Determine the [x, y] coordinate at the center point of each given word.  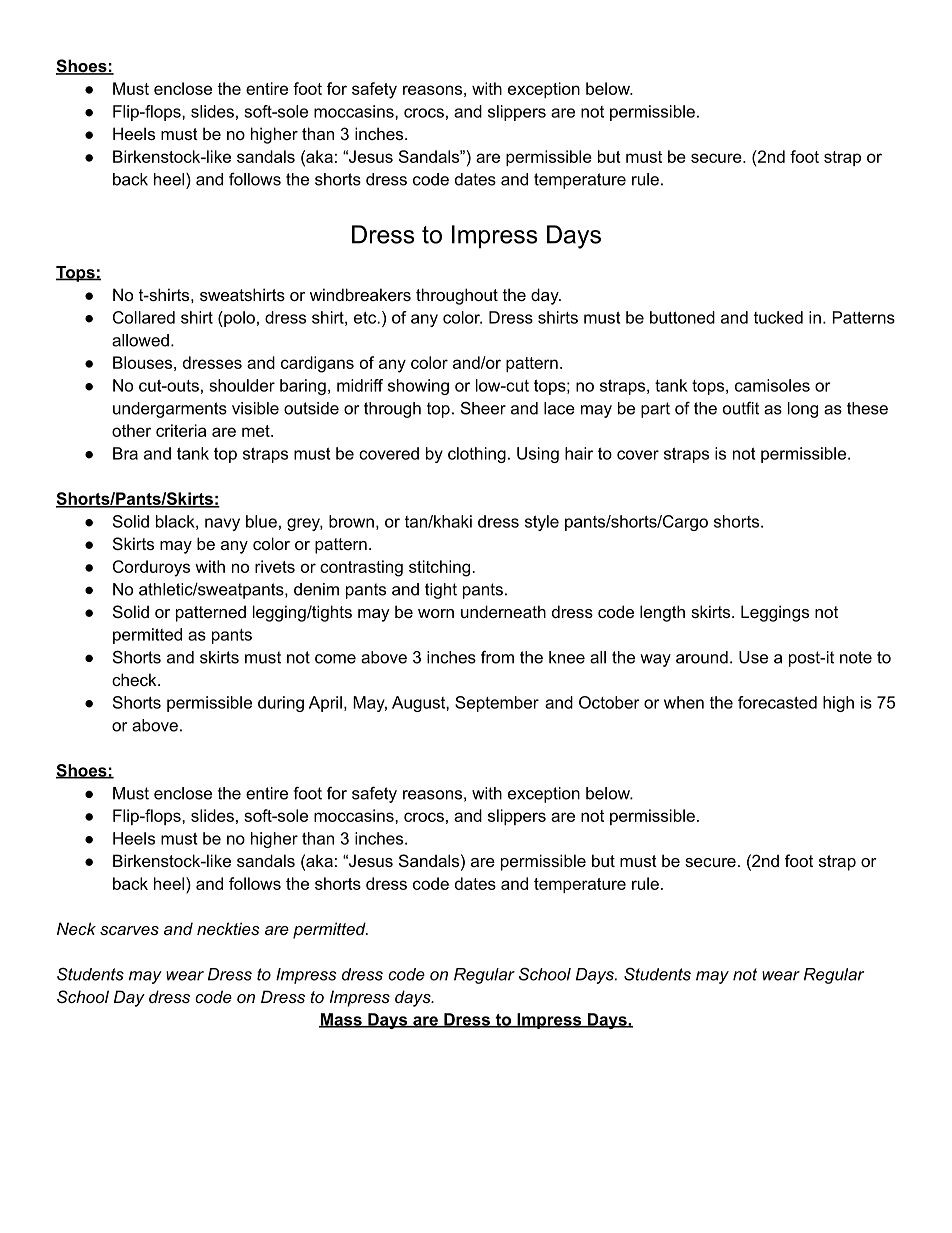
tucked [778, 317]
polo [238, 319]
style [542, 523]
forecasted [777, 702]
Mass [341, 1020]
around [702, 657]
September [497, 704]
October [609, 702]
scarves [129, 930]
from [497, 657]
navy [222, 524]
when [684, 702]
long [803, 410]
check [135, 679]
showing [418, 387]
